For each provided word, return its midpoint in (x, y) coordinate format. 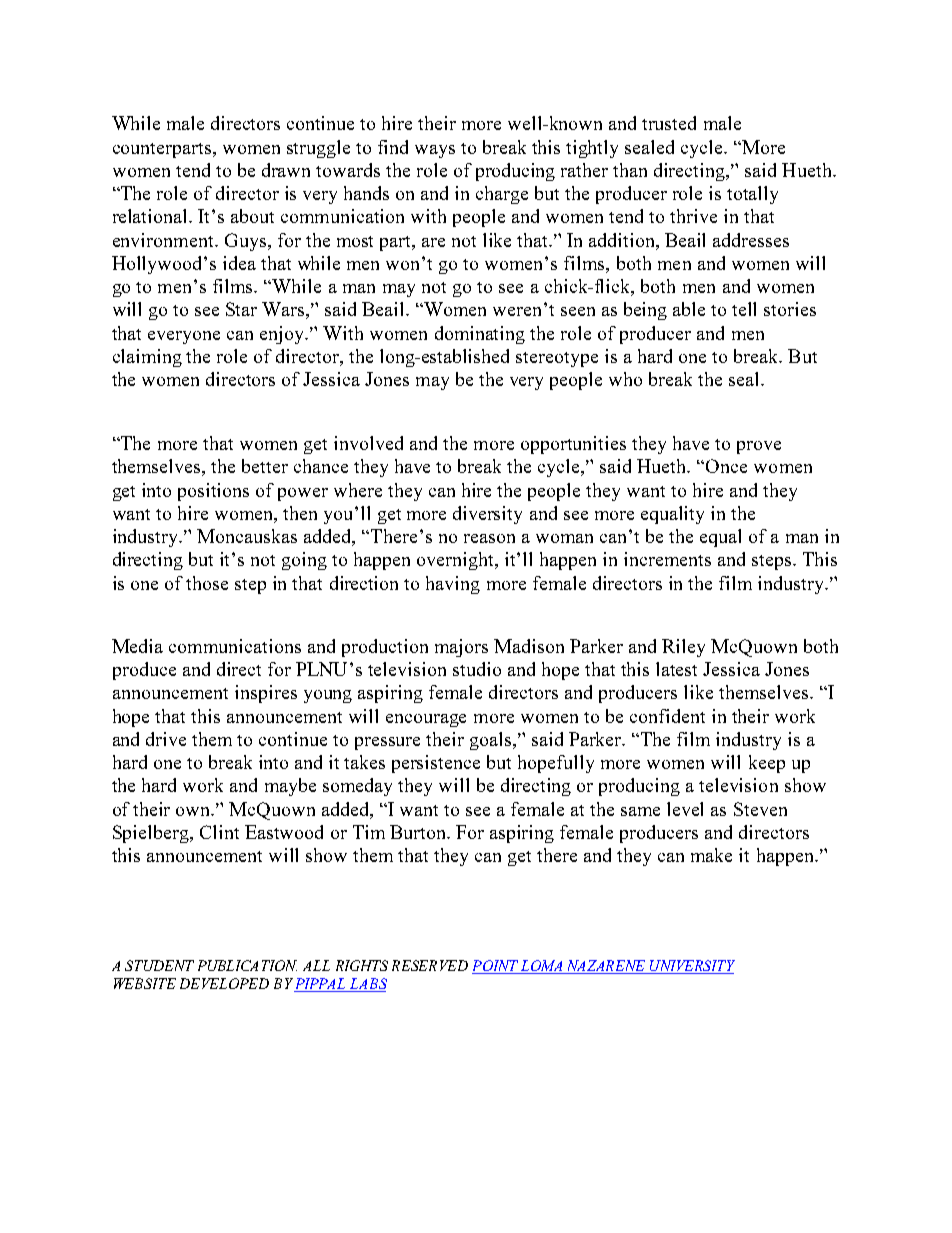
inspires (266, 694)
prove (759, 447)
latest (676, 669)
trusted (669, 123)
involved (368, 443)
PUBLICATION (247, 965)
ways (435, 151)
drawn (286, 170)
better (265, 466)
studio (477, 669)
